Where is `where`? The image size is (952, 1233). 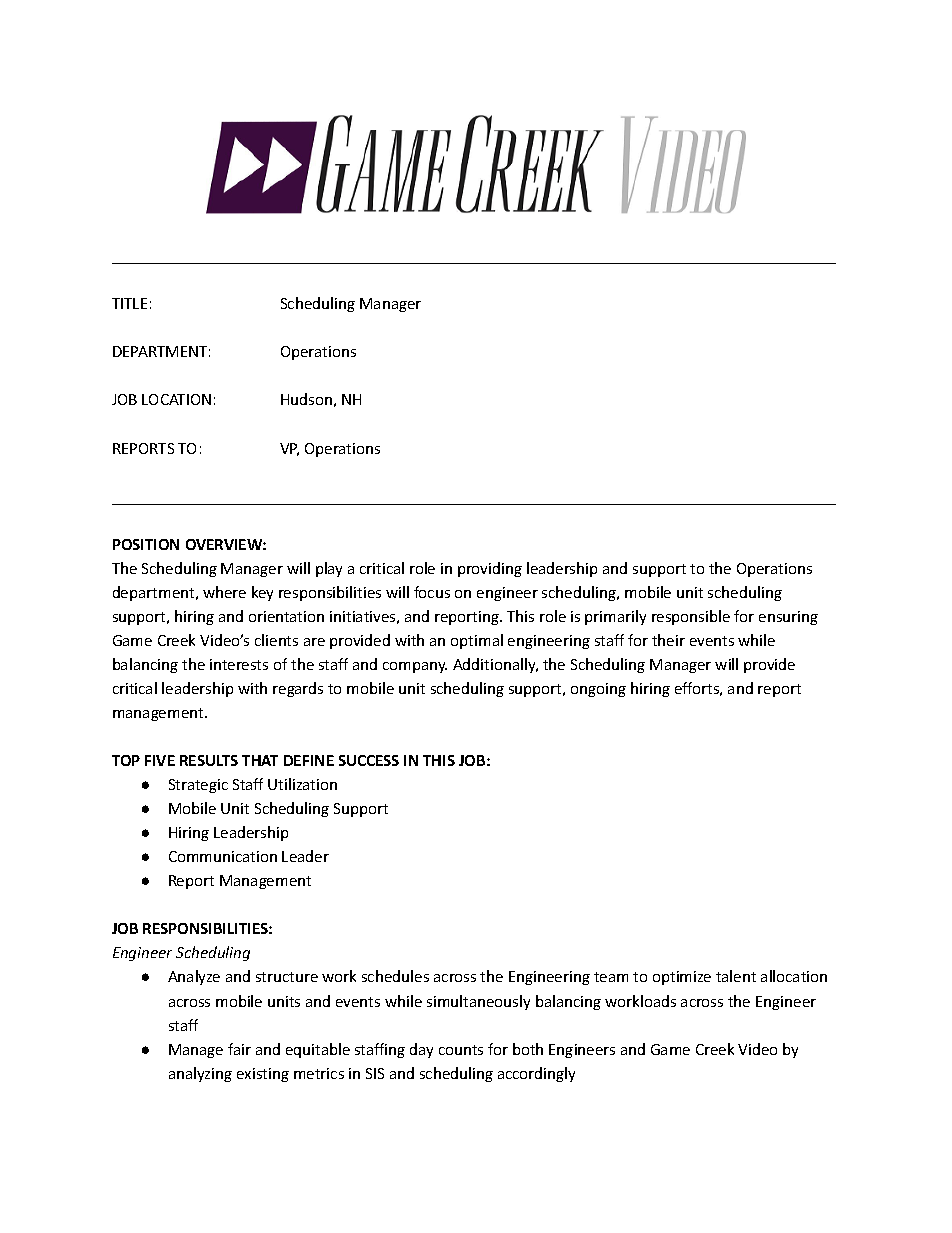 where is located at coordinates (224, 592).
